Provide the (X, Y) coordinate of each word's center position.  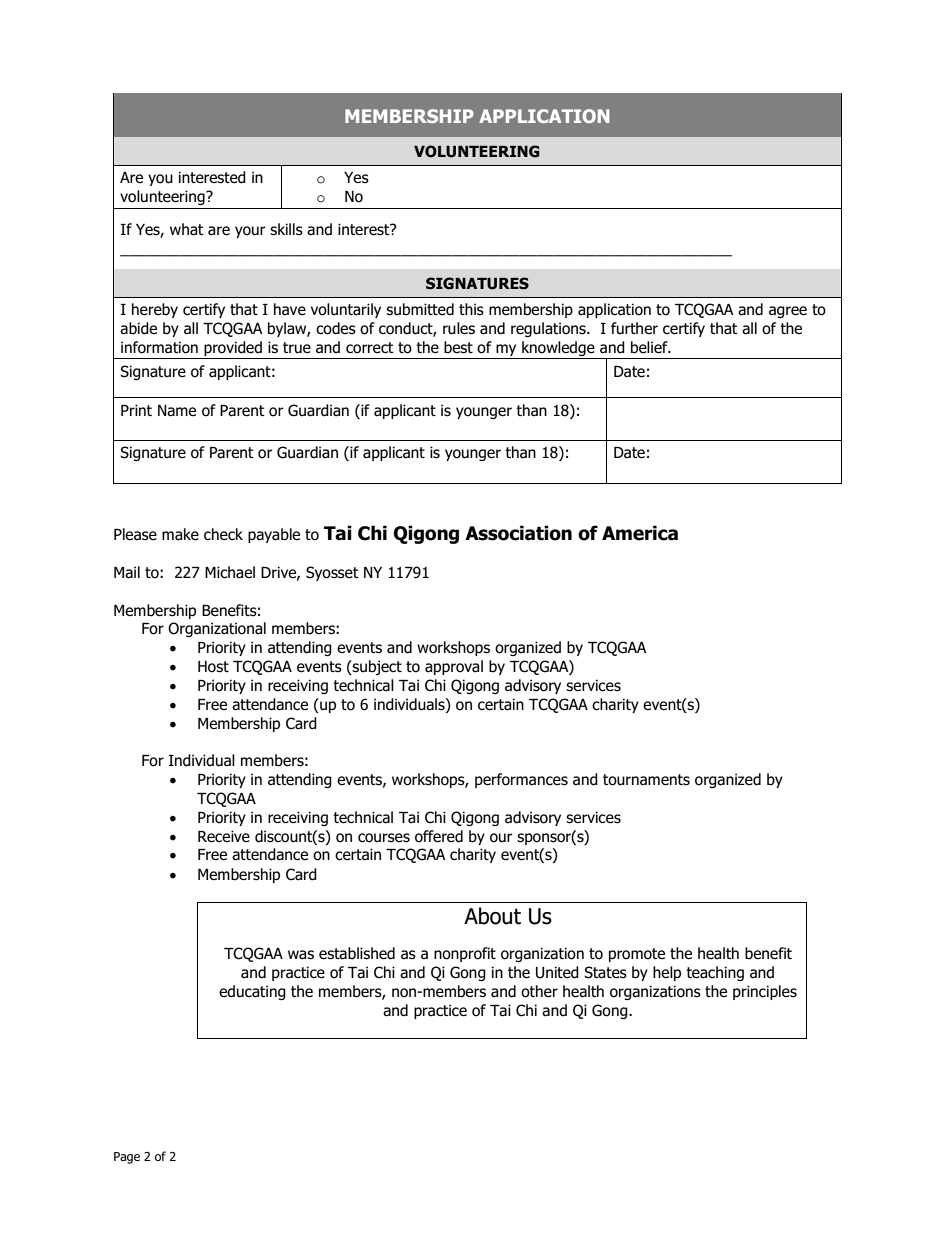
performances (521, 780)
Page (127, 1158)
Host (213, 667)
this (471, 309)
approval (454, 667)
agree (788, 312)
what (187, 229)
